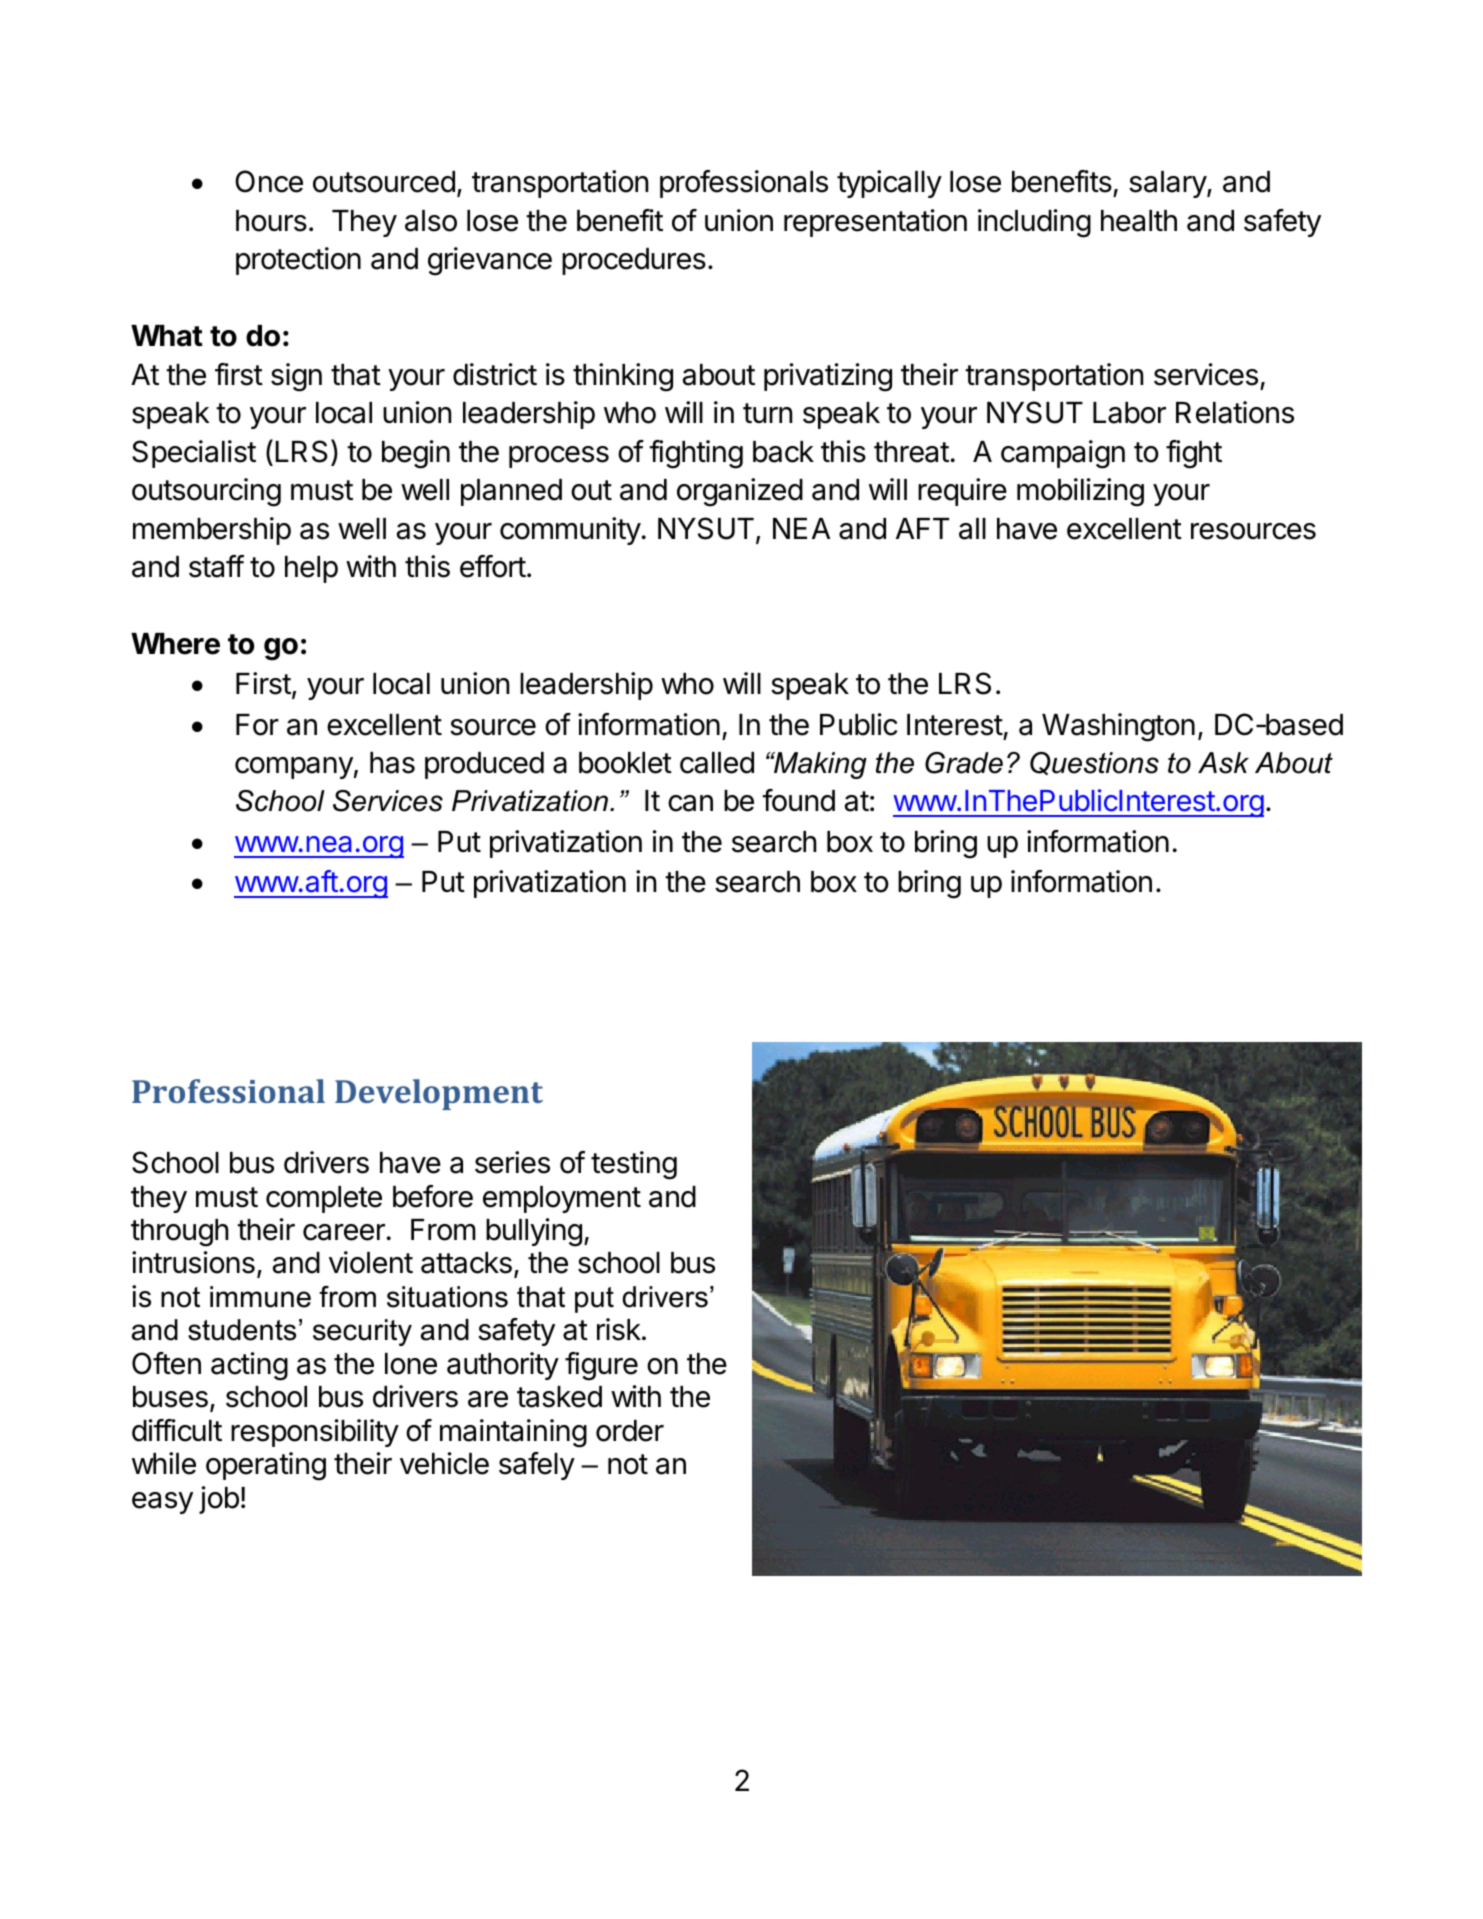 Image resolution: width=1483 pixels, height=1919 pixels. Describe the element at coordinates (634, 1165) in the screenshot. I see `testing` at that location.
